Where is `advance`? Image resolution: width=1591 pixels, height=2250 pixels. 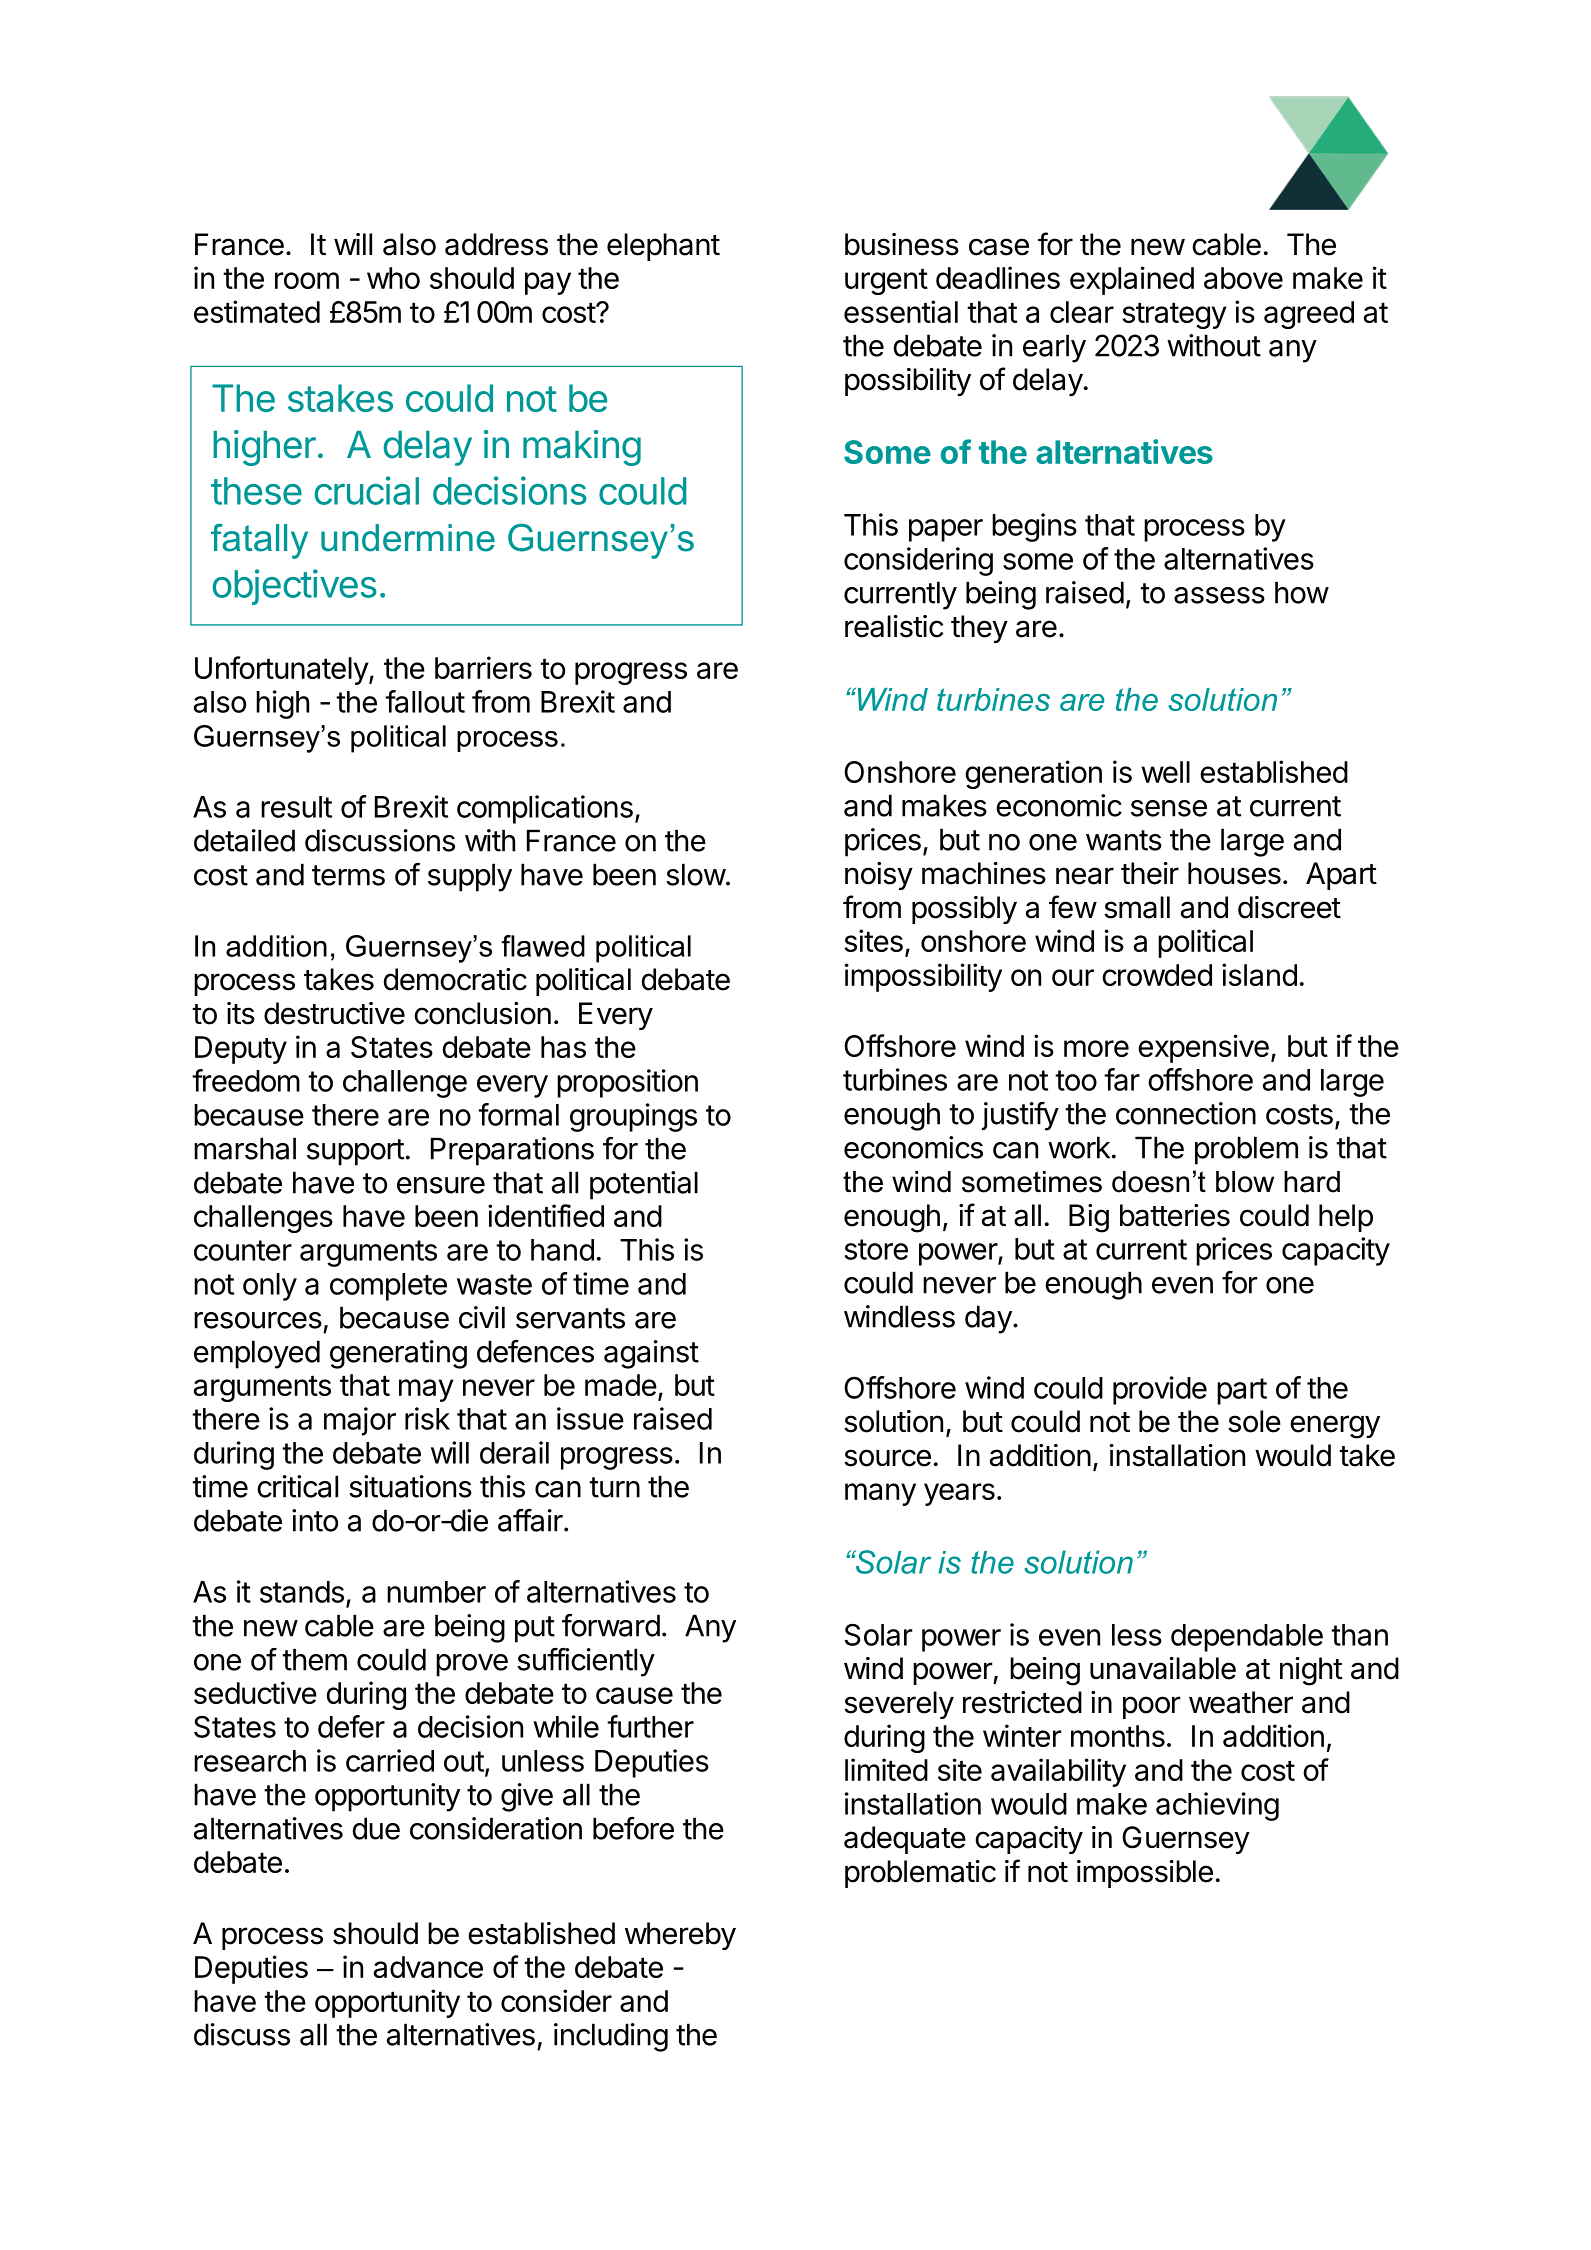 advance is located at coordinates (428, 1967).
